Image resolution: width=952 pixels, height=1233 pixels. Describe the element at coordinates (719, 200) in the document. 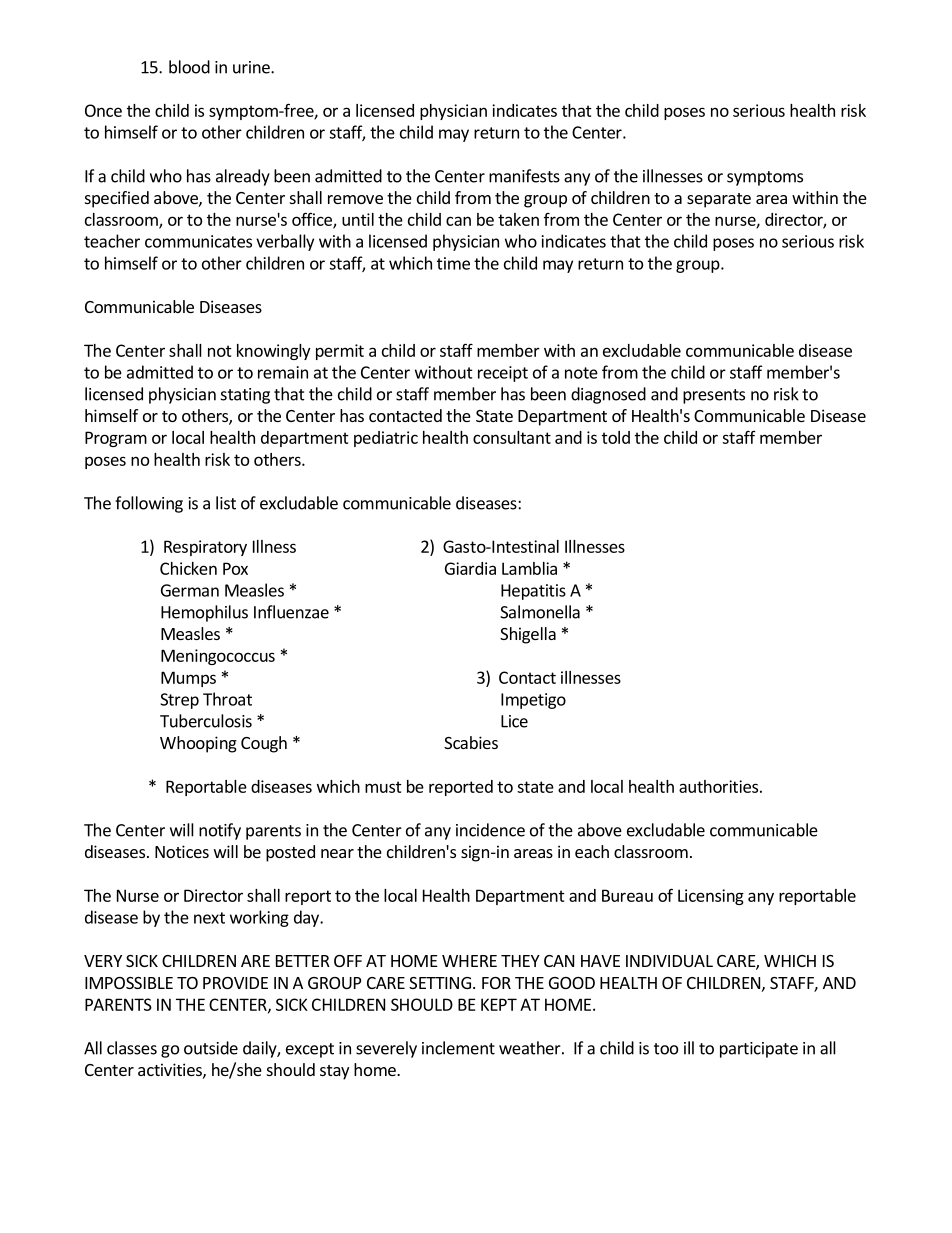

I see `separate` at that location.
